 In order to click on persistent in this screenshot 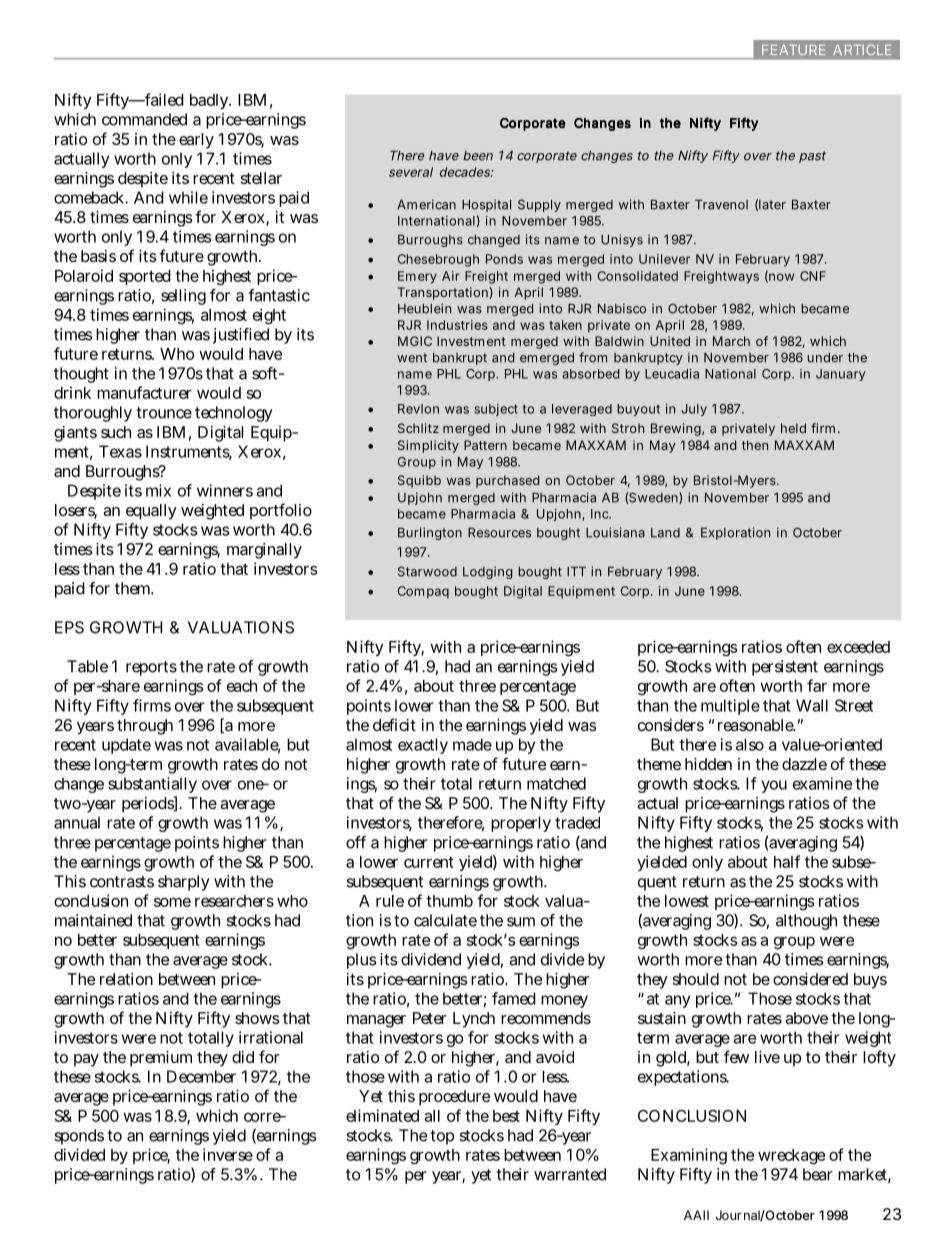, I will do `click(785, 668)`.
